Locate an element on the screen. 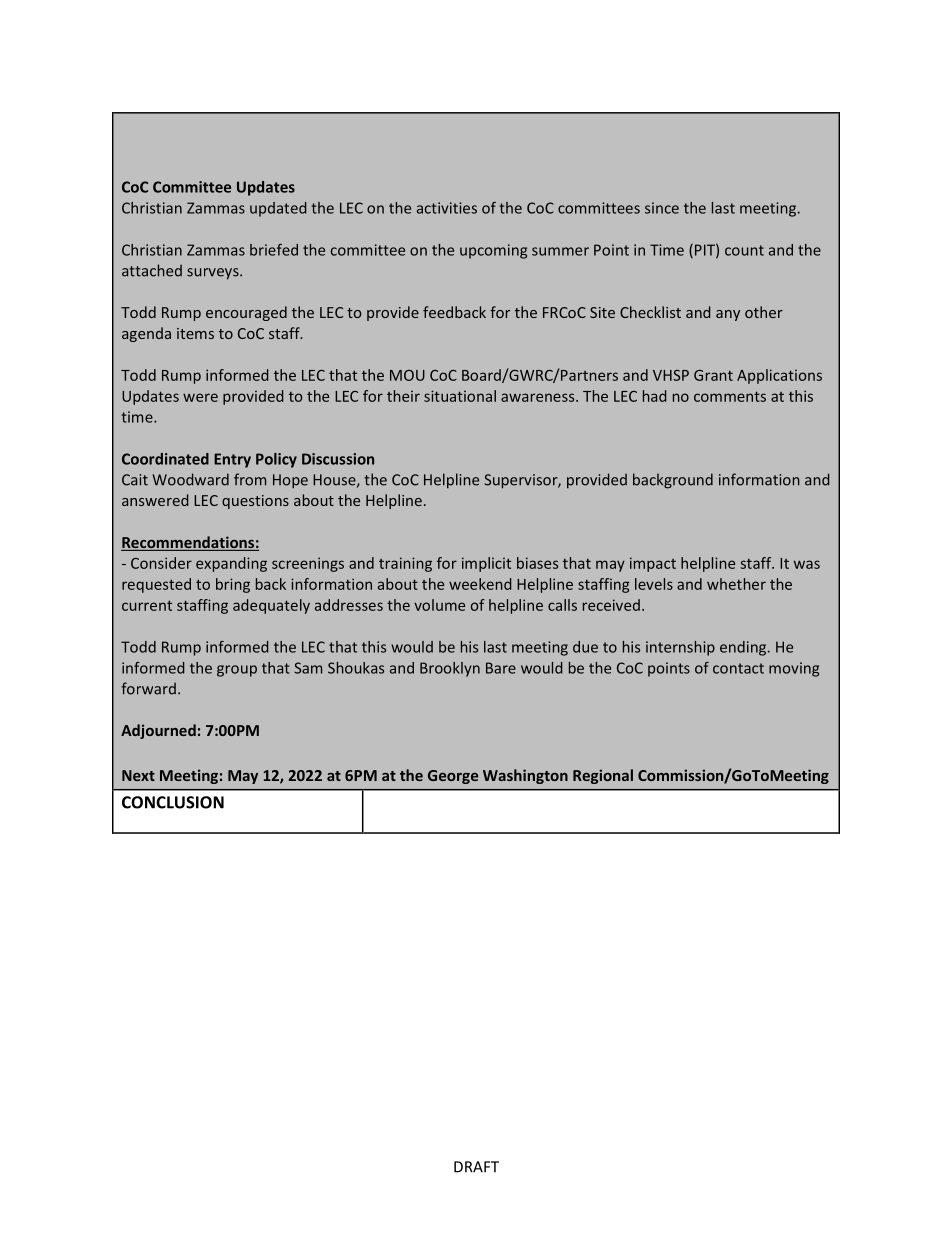 This screenshot has width=952, height=1233. Brooklyn is located at coordinates (450, 669).
